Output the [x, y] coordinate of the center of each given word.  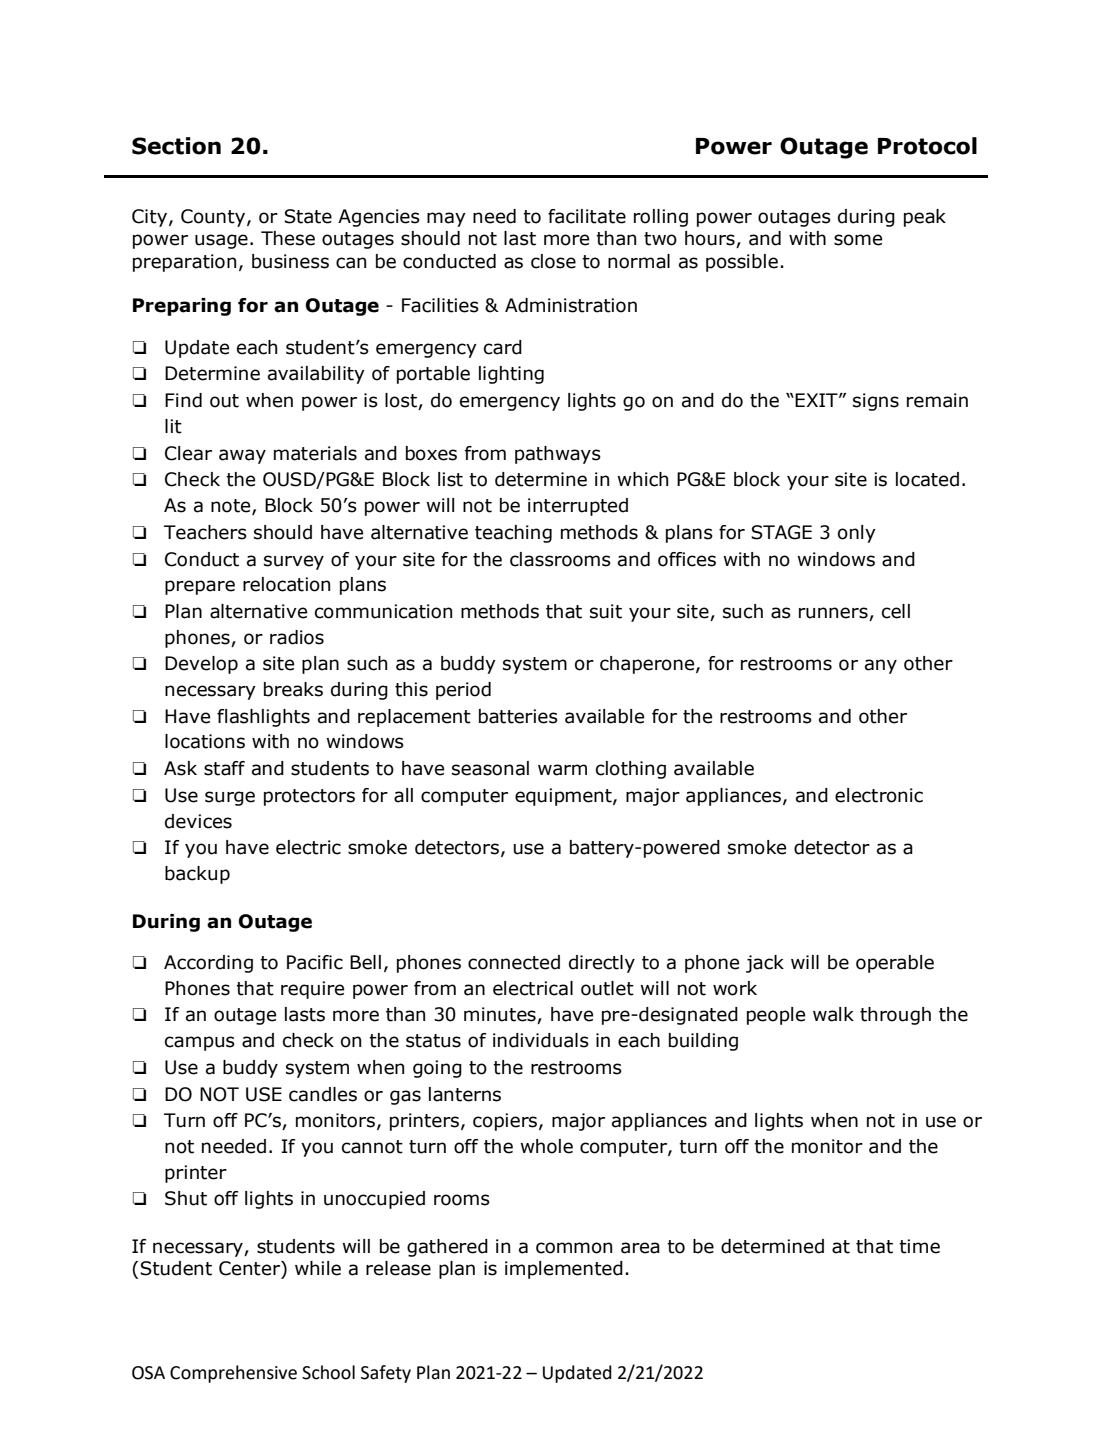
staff [224, 768]
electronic [879, 795]
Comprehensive [233, 1374]
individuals [541, 1040]
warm [562, 770]
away [242, 456]
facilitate [587, 216]
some [858, 240]
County [214, 218]
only [857, 534]
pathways [558, 455]
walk [833, 1014]
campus [200, 1043]
